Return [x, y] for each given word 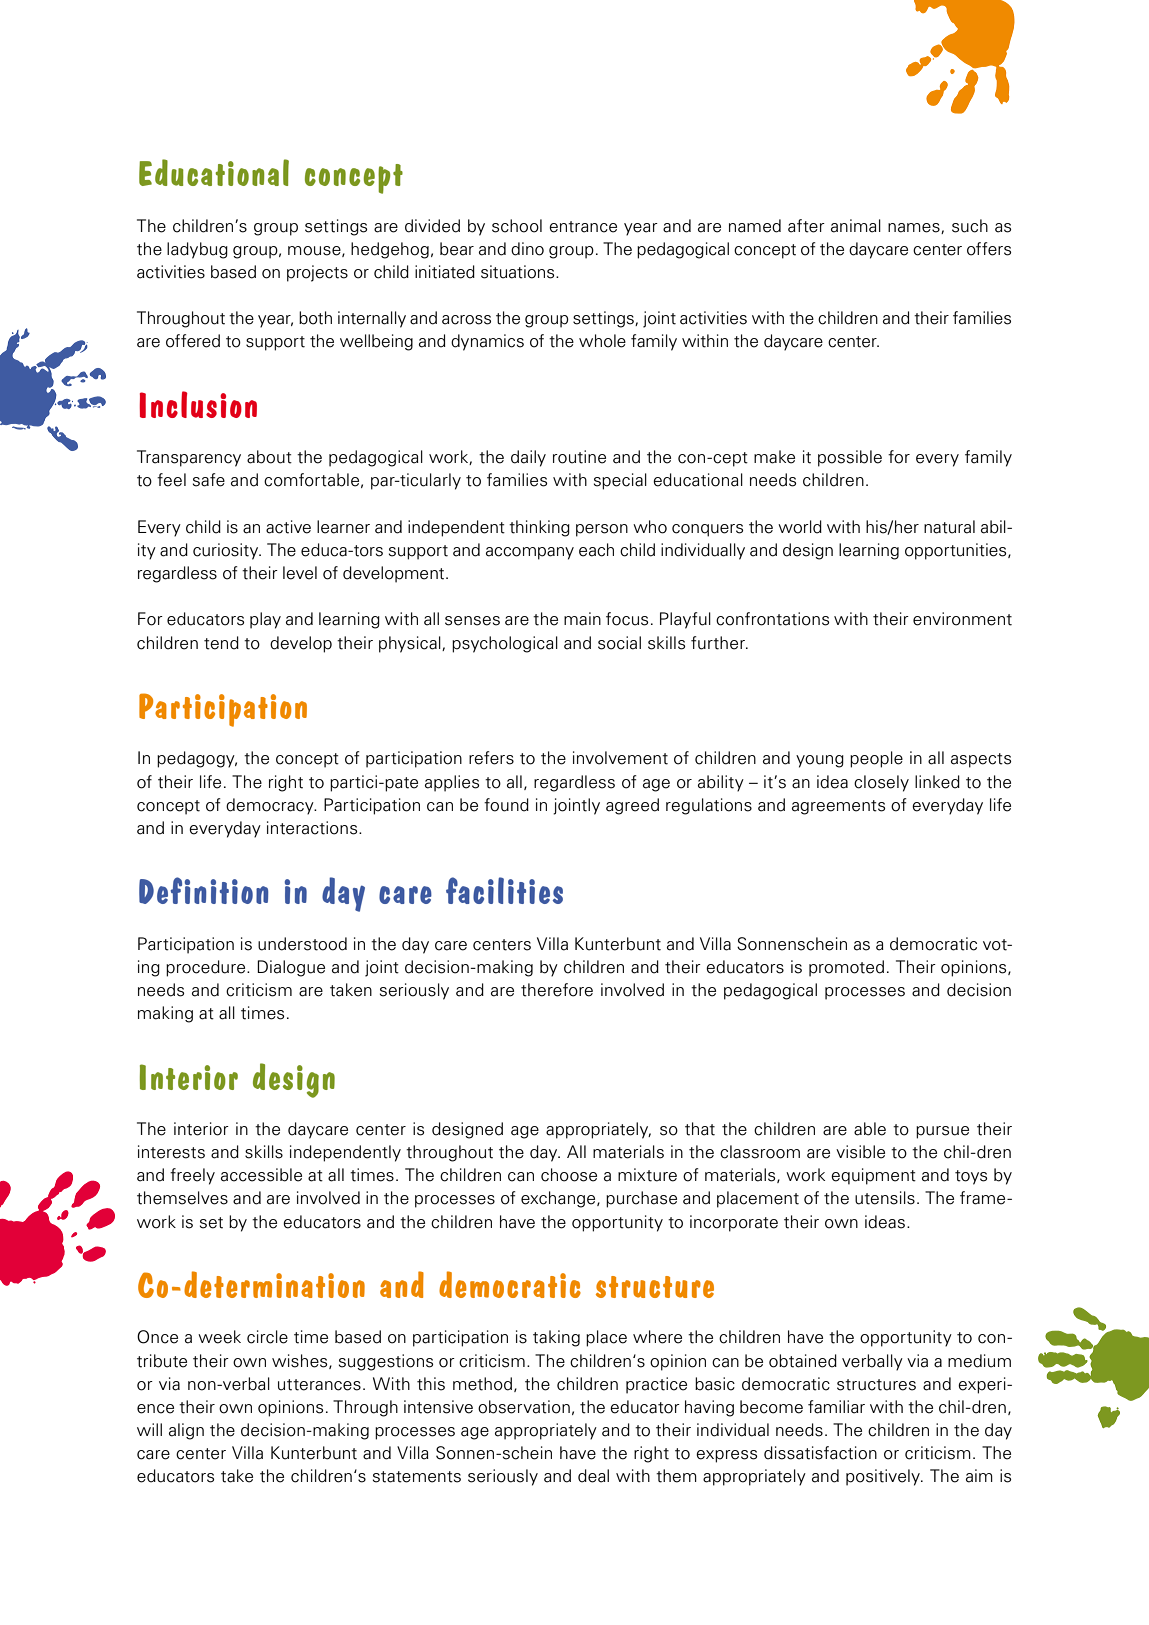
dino [527, 249]
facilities [504, 890]
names [915, 228]
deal [593, 1476]
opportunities [957, 551]
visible [860, 1152]
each [596, 550]
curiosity [227, 551]
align [186, 1431]
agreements [838, 807]
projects [317, 273]
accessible [261, 1175]
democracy [271, 806]
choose [569, 1175]
